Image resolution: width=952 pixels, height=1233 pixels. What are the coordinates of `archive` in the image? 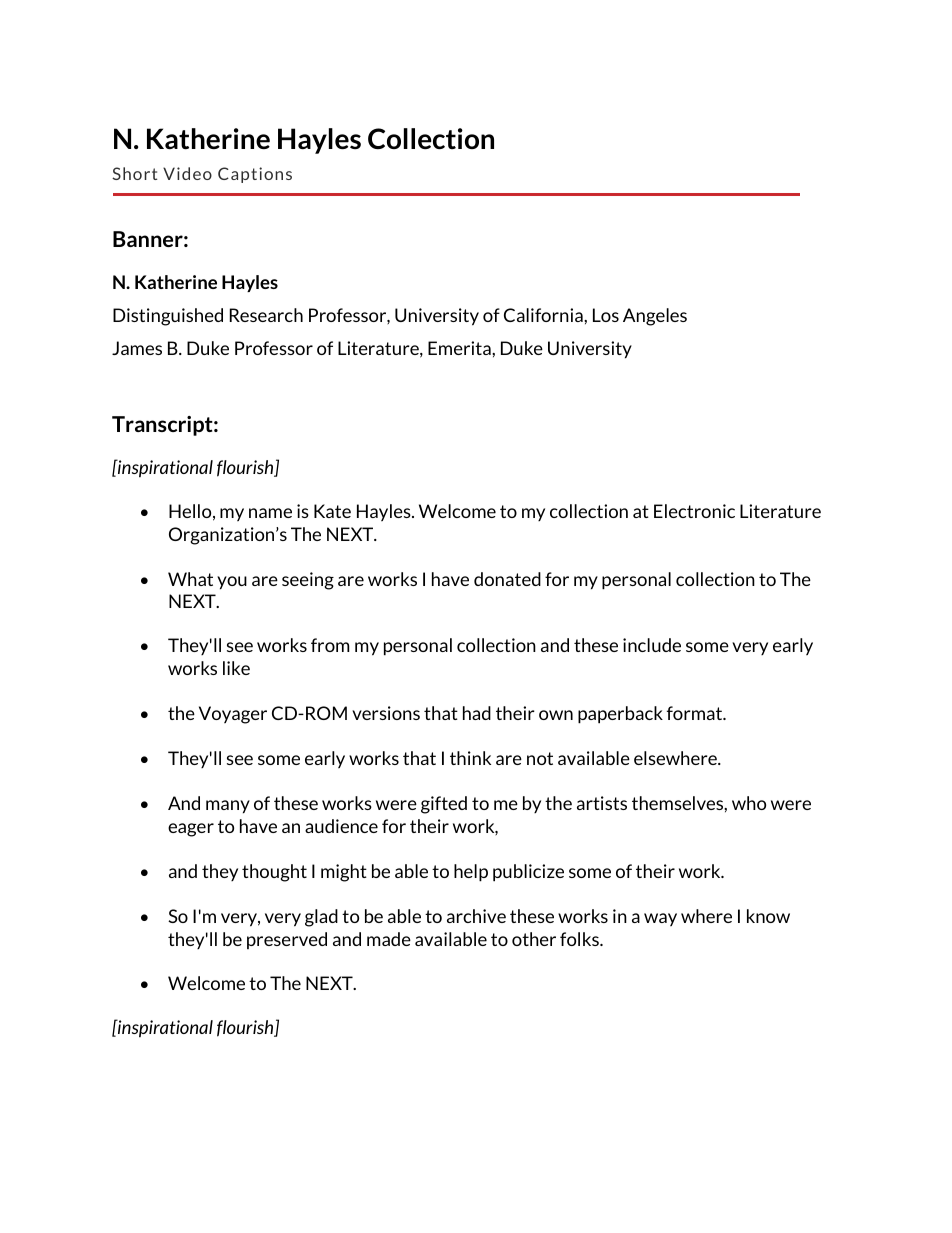 It's located at (476, 916).
